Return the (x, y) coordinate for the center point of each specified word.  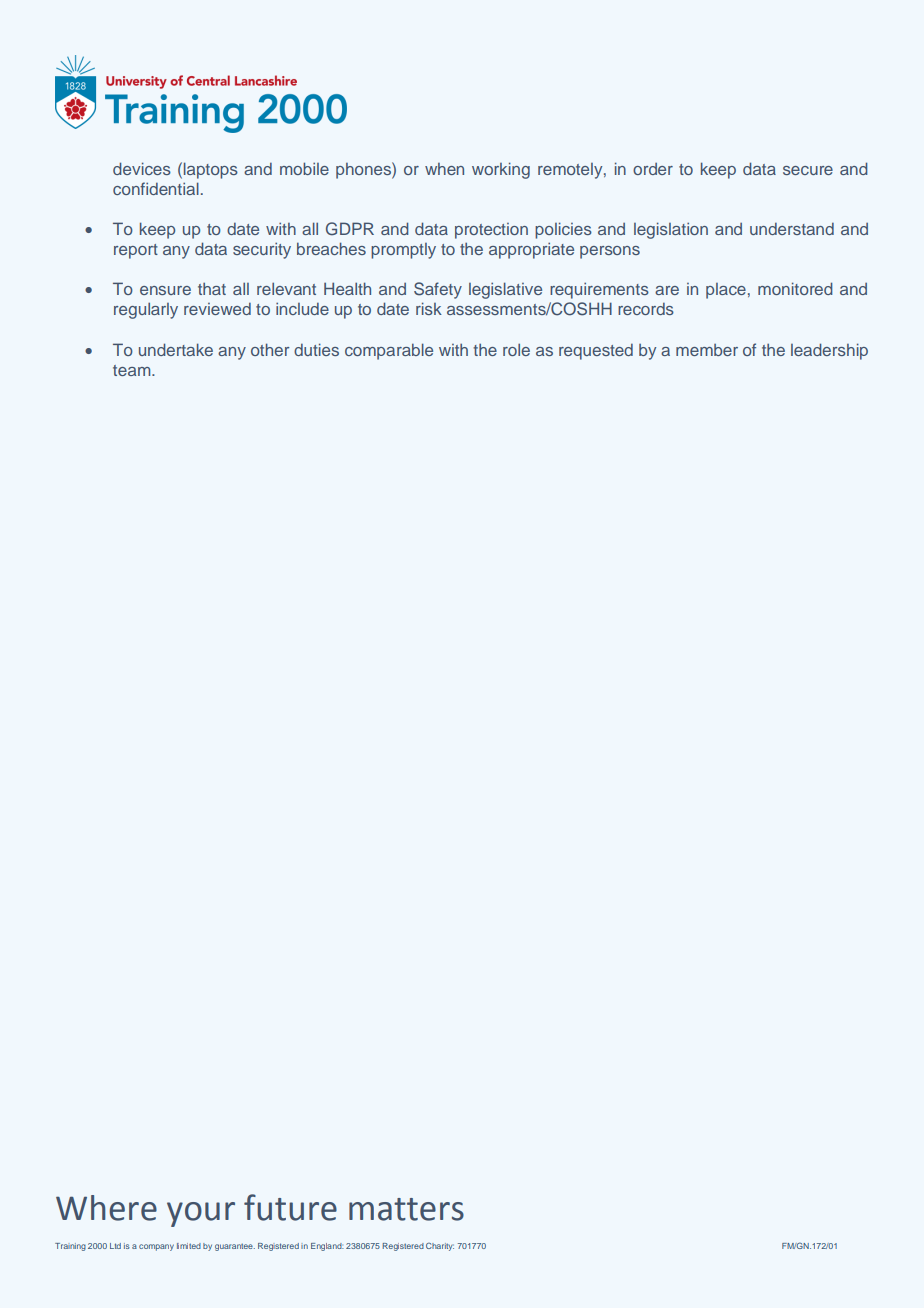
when (444, 169)
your (201, 1214)
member (707, 350)
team (133, 370)
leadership (829, 351)
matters (406, 1209)
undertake (176, 349)
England (327, 1247)
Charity (440, 1247)
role (516, 349)
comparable (389, 351)
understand (792, 229)
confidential (156, 188)
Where (106, 1208)
